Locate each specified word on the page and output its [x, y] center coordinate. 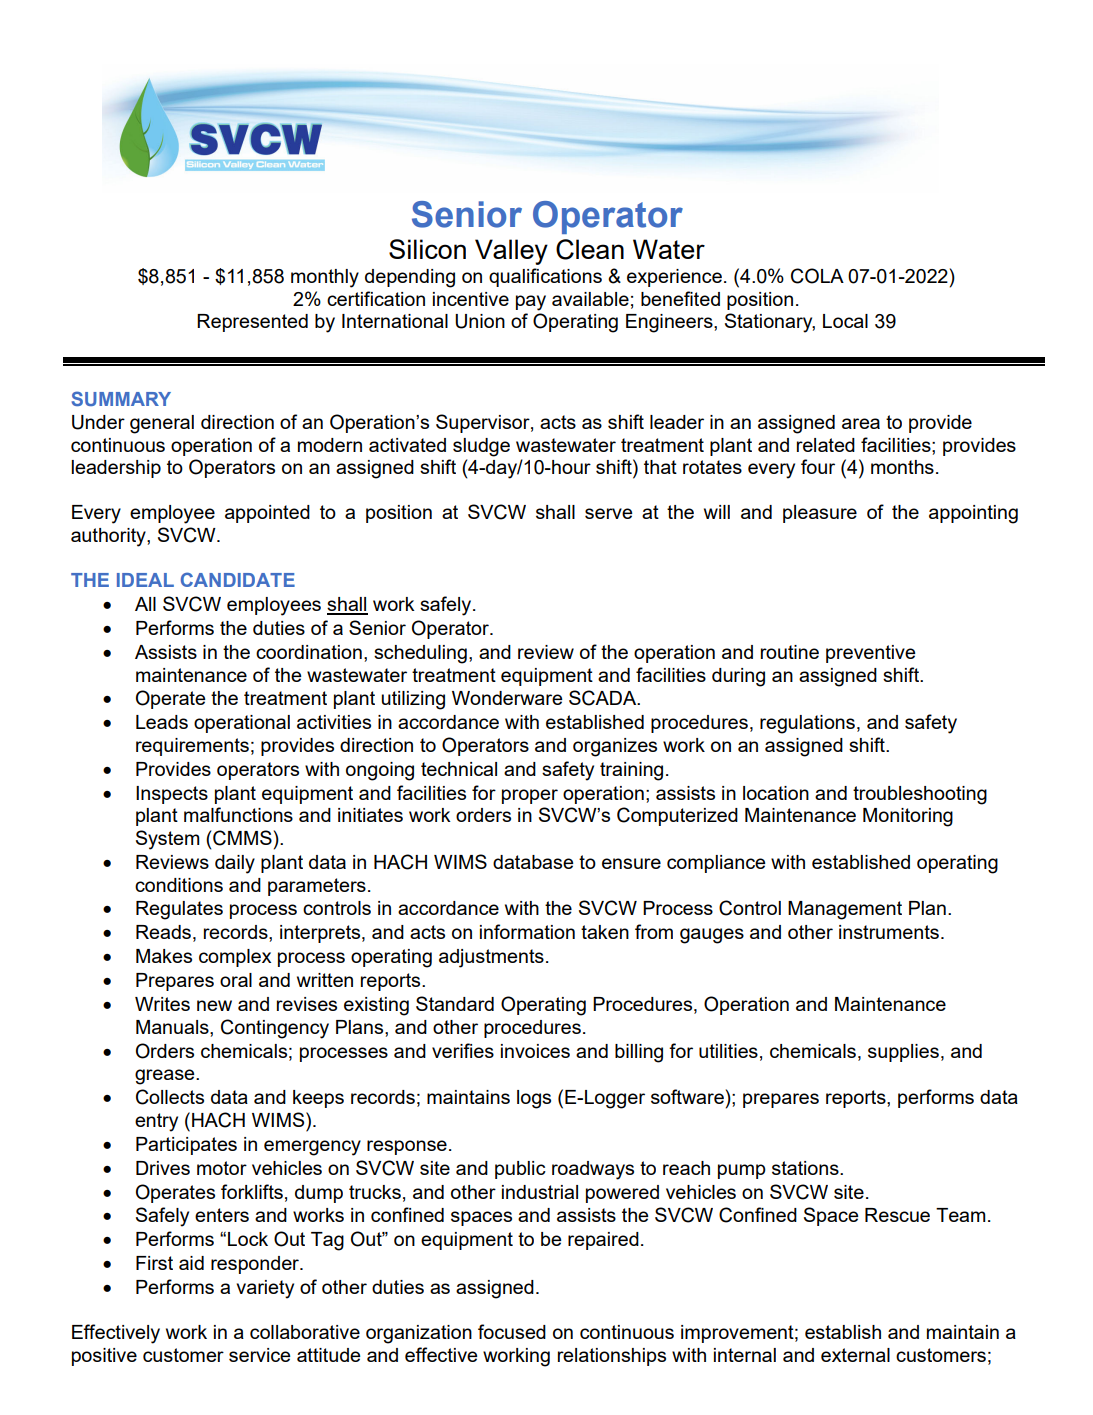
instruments [889, 932]
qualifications [545, 277]
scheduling [420, 654]
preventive [871, 654]
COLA [817, 276]
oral [236, 980]
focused [512, 1331]
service [260, 1355]
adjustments [491, 958]
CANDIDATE [238, 579]
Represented [252, 323]
